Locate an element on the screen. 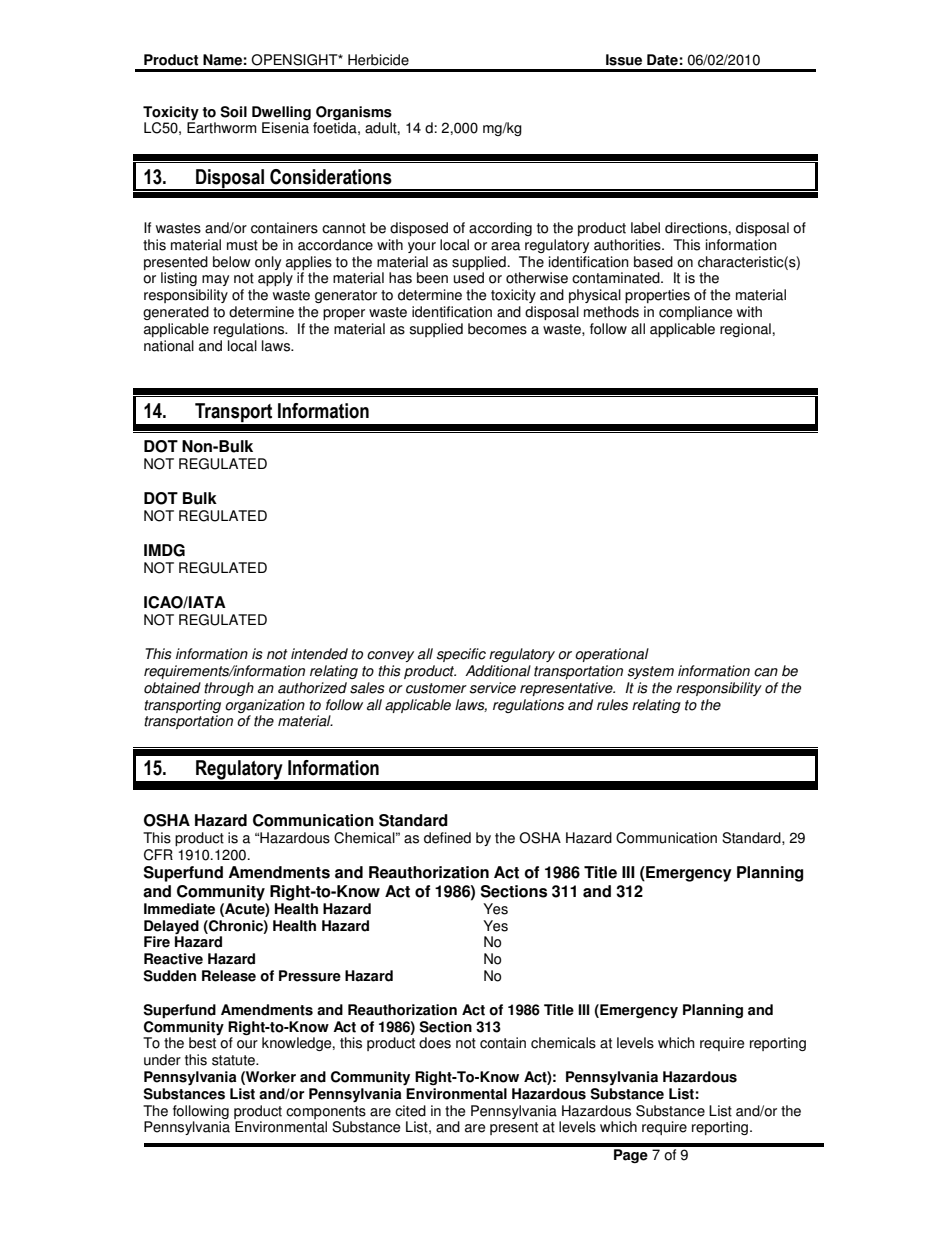 The width and height of the screenshot is (952, 1233). defined is located at coordinates (447, 838).
